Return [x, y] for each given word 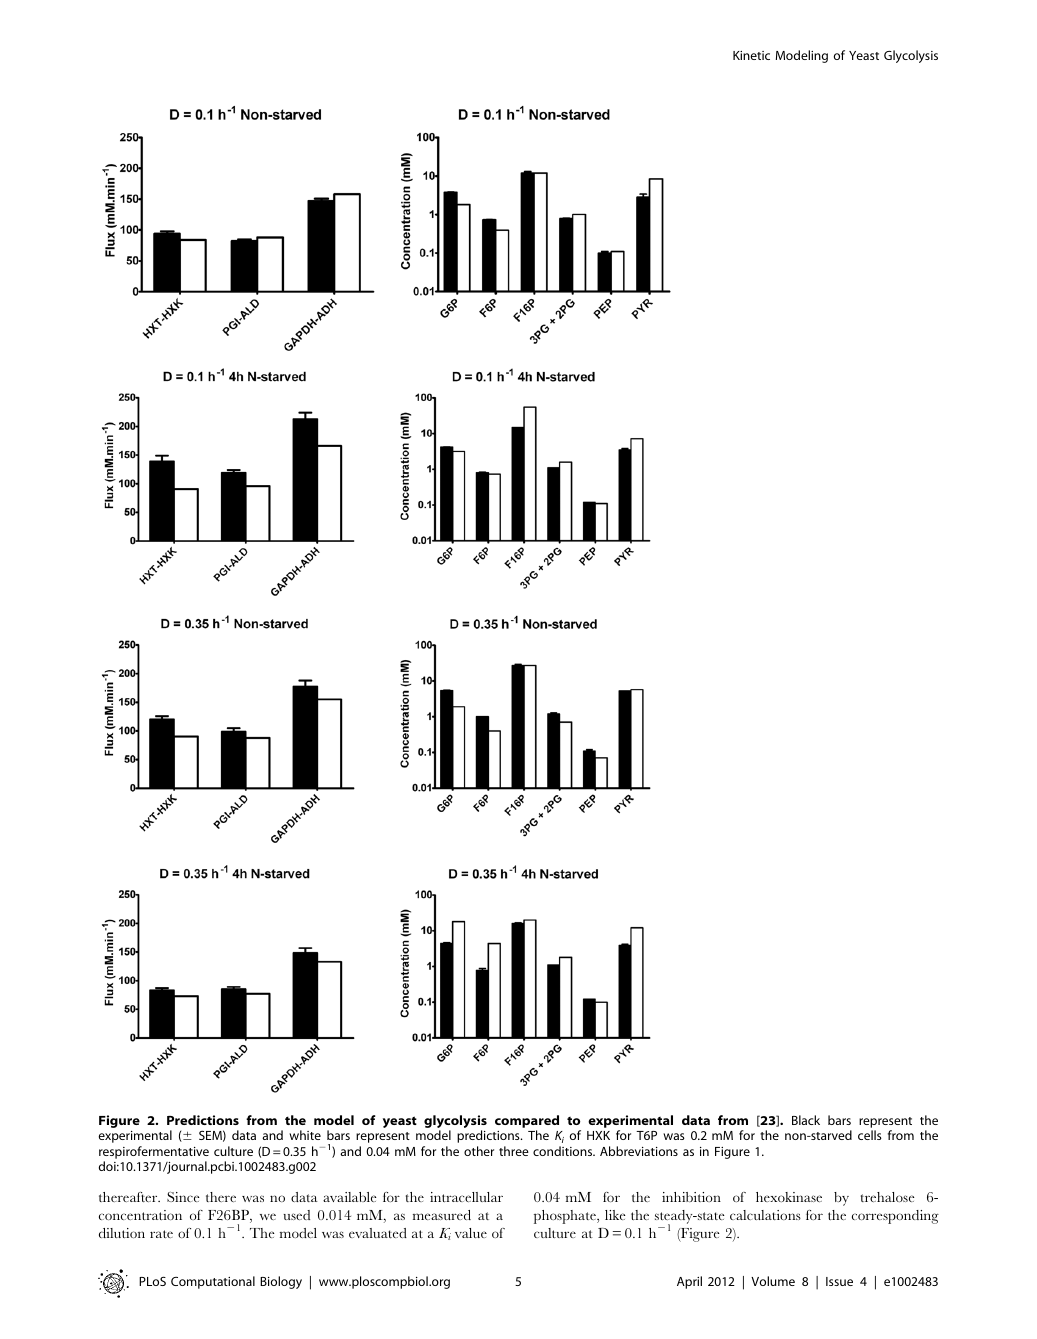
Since [183, 1197]
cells [870, 1135]
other [479, 1151]
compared [527, 1123]
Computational [213, 1282]
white [305, 1135]
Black [806, 1120]
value [471, 1233]
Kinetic [751, 55]
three [514, 1151]
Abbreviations [639, 1151]
